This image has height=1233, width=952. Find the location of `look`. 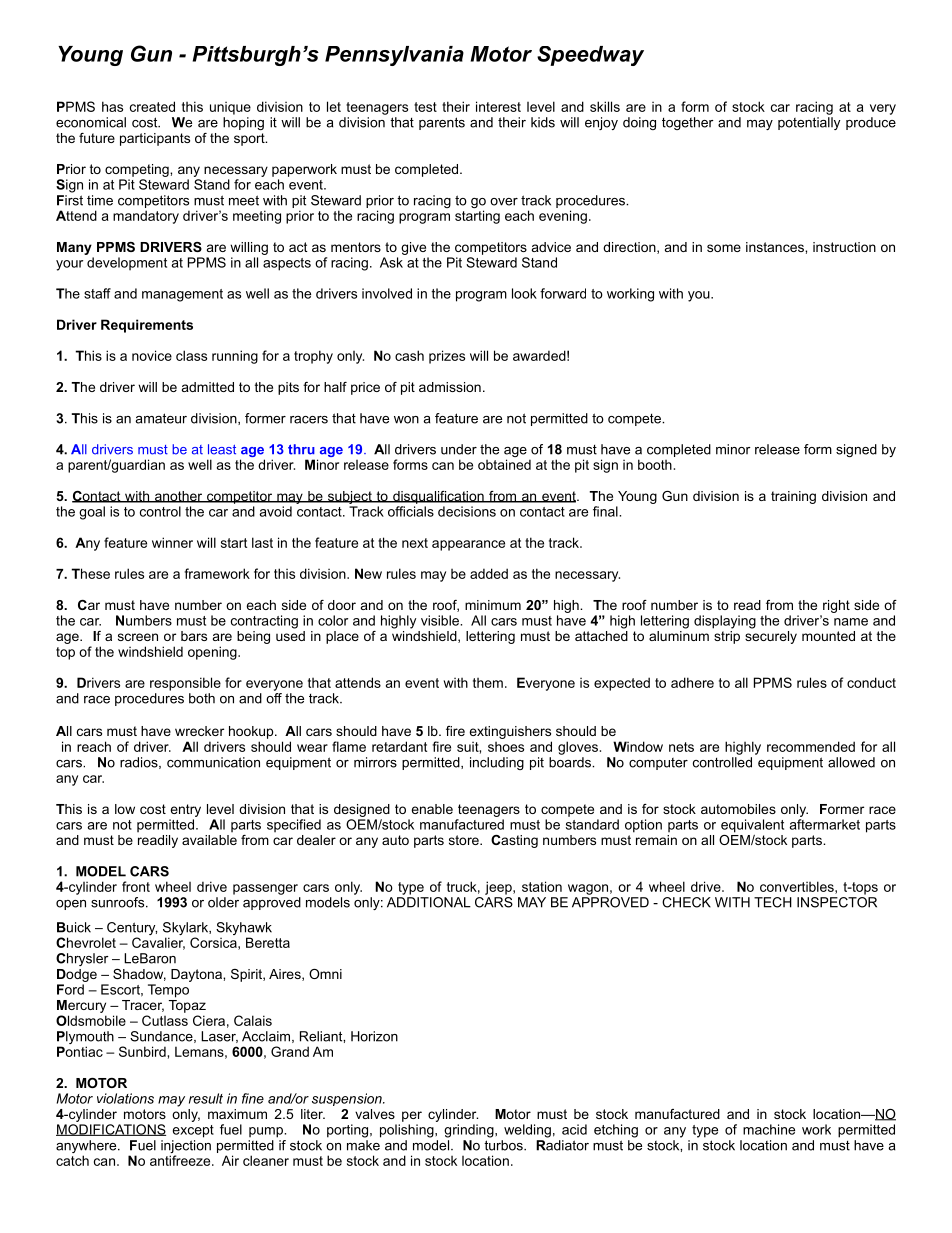

look is located at coordinates (524, 293).
